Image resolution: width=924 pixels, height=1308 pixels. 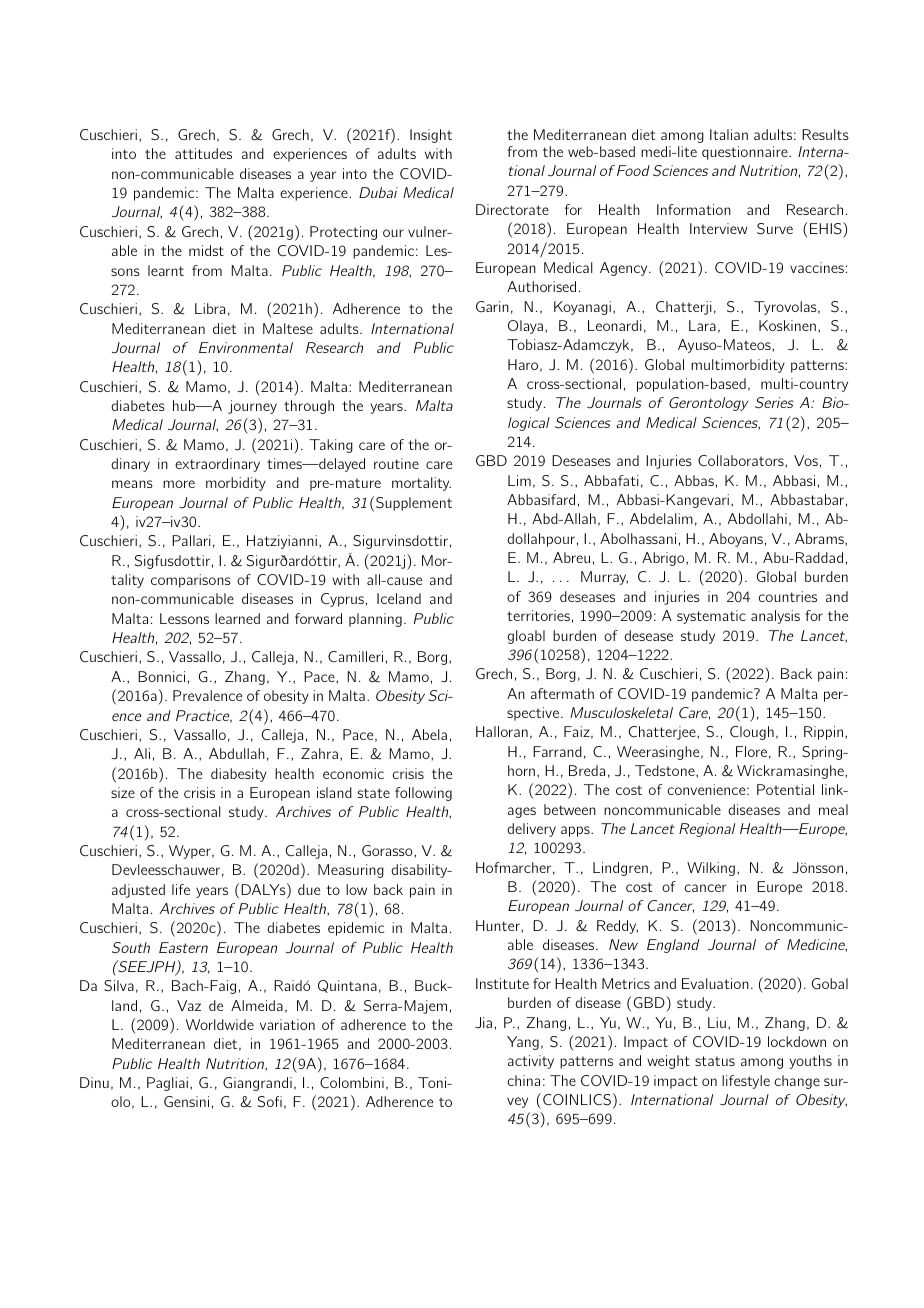 What do you see at coordinates (775, 617) in the page?
I see `analysis` at bounding box center [775, 617].
